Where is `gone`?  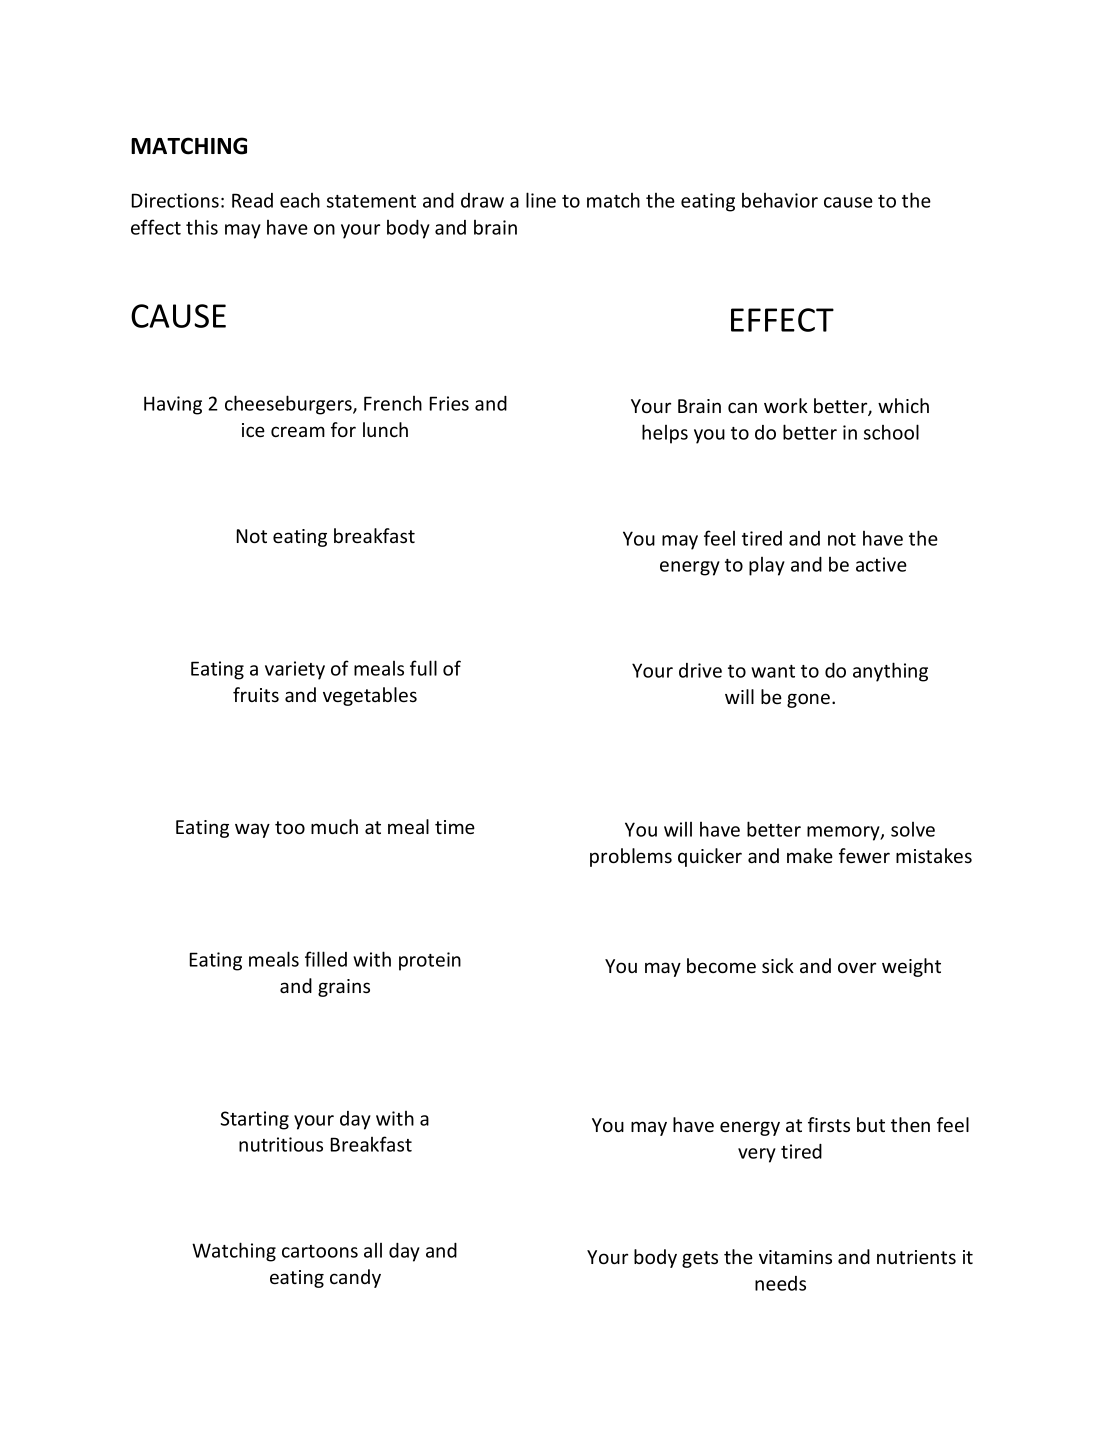
gone is located at coordinates (810, 700).
